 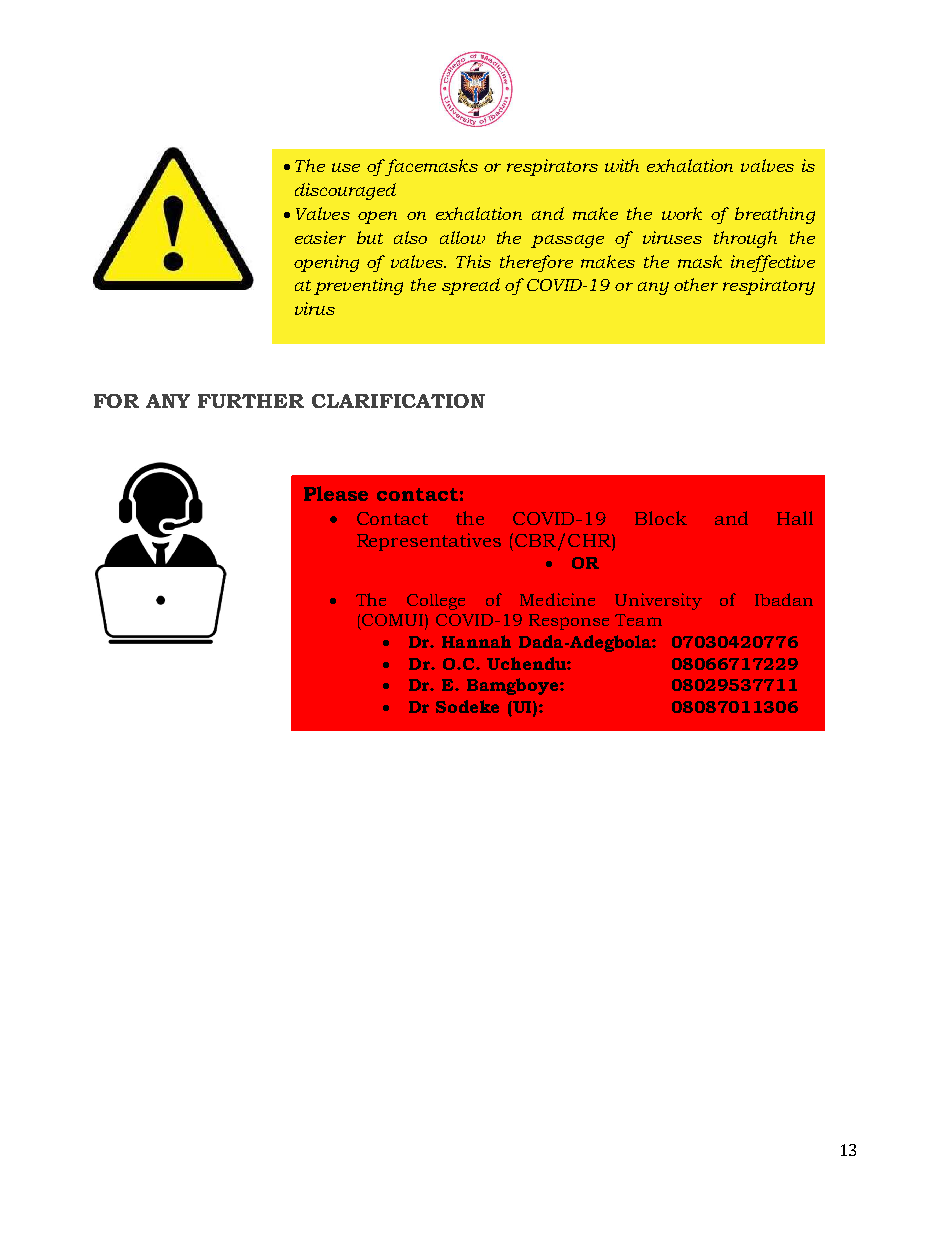 What do you see at coordinates (552, 167) in the page?
I see `respirators` at bounding box center [552, 167].
